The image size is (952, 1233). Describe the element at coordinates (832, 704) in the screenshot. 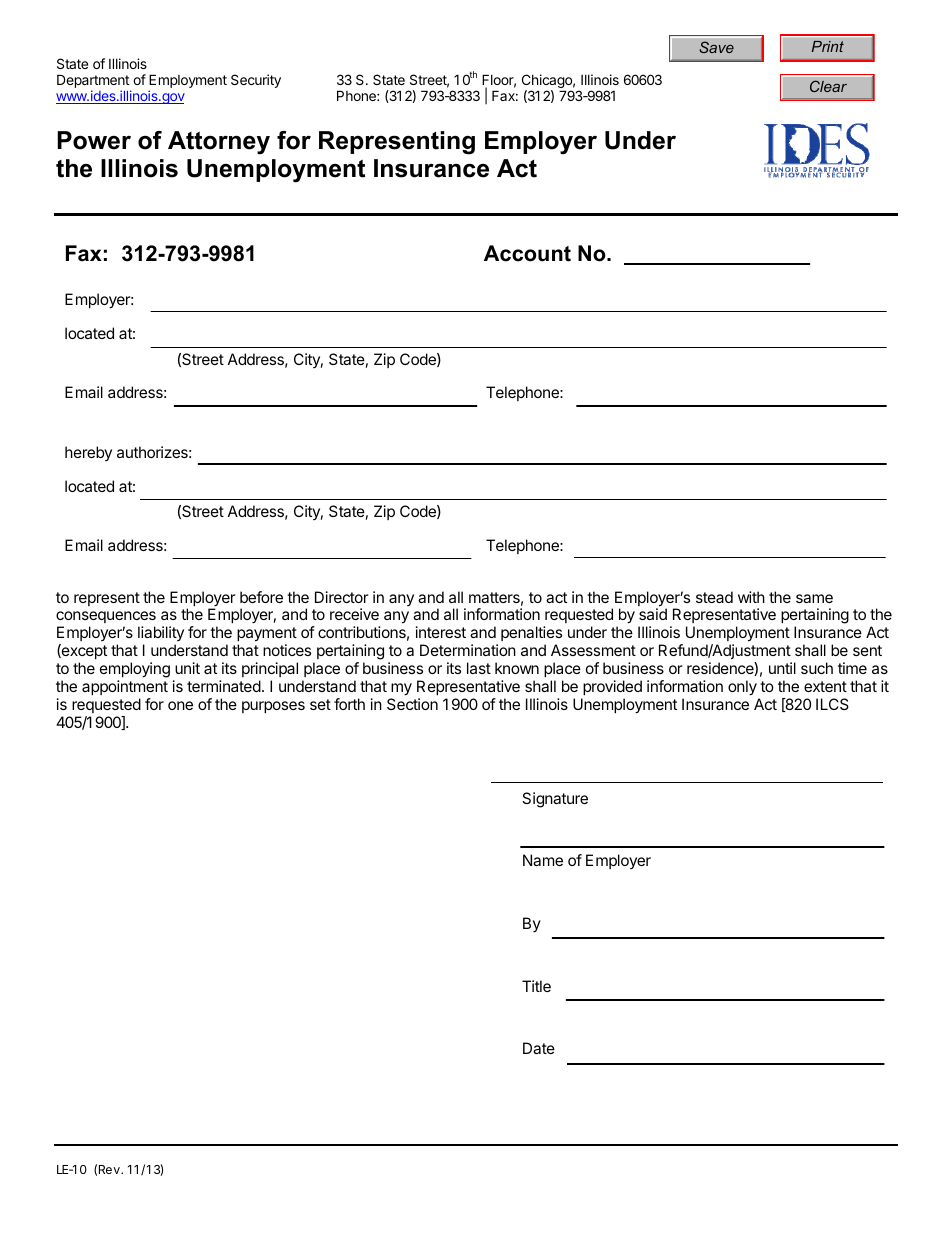

I see `ILCS` at that location.
